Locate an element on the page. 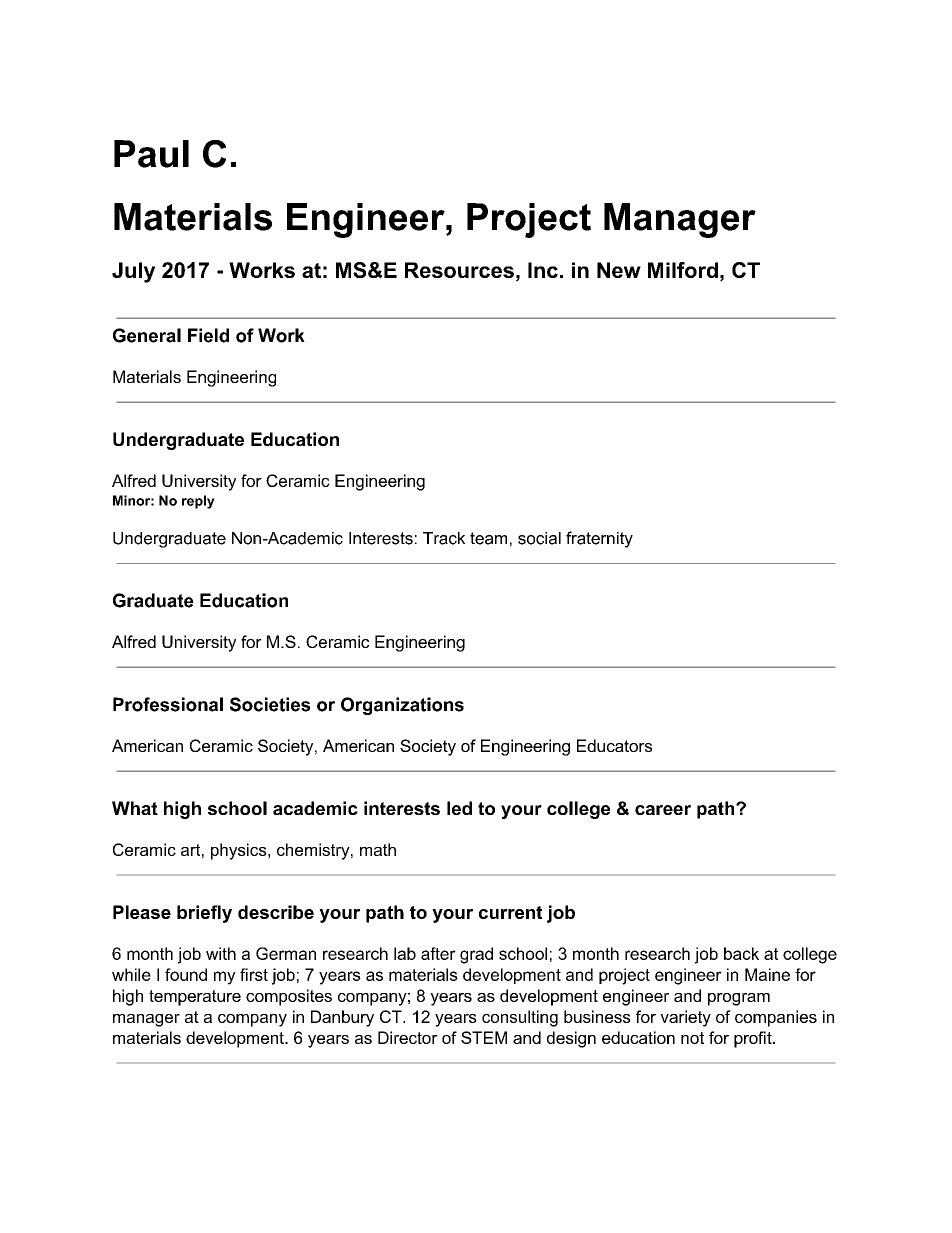  Milford is located at coordinates (683, 270).
